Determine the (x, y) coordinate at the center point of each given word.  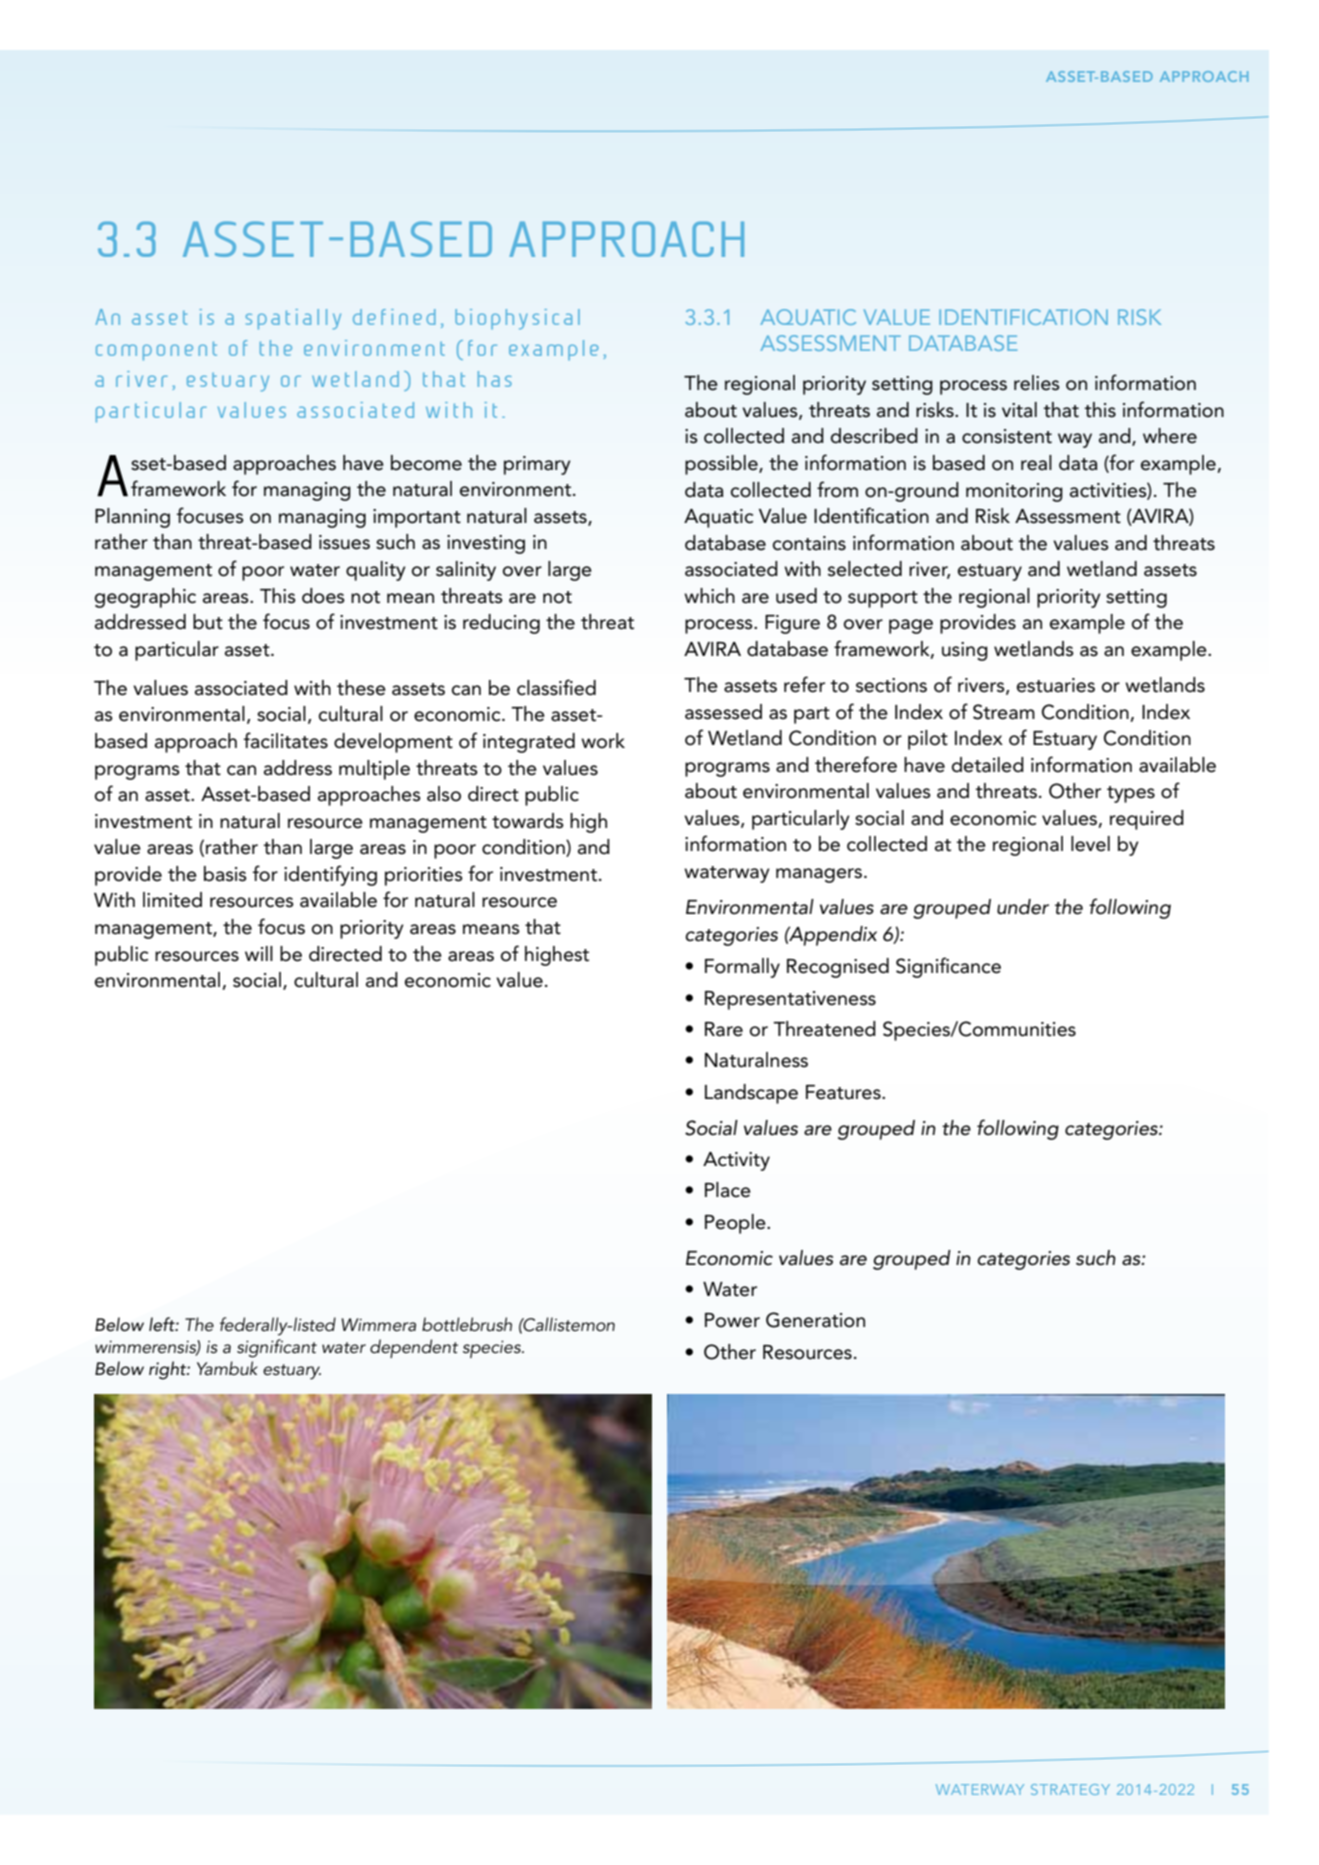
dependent (414, 1348)
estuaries (1056, 685)
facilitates (285, 740)
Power (732, 1320)
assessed (723, 712)
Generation (815, 1320)
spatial (282, 319)
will (259, 953)
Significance (948, 967)
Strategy (1070, 1789)
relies (1037, 383)
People (736, 1224)
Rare (724, 1029)
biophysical (517, 319)
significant (277, 1348)
